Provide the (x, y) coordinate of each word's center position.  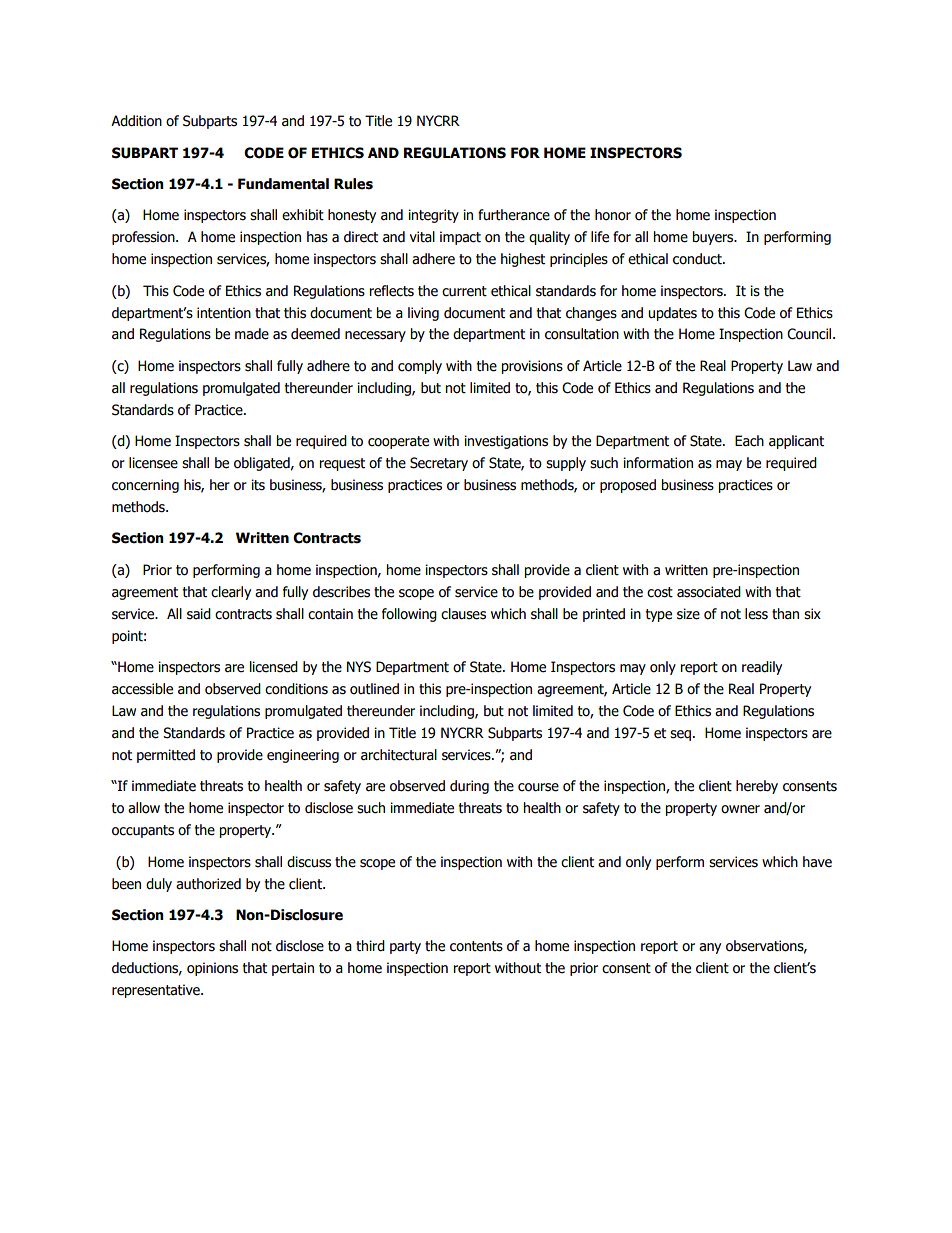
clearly (231, 593)
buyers (714, 238)
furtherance (514, 215)
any (710, 948)
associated (709, 592)
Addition (136, 121)
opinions (212, 969)
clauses (463, 614)
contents (476, 946)
